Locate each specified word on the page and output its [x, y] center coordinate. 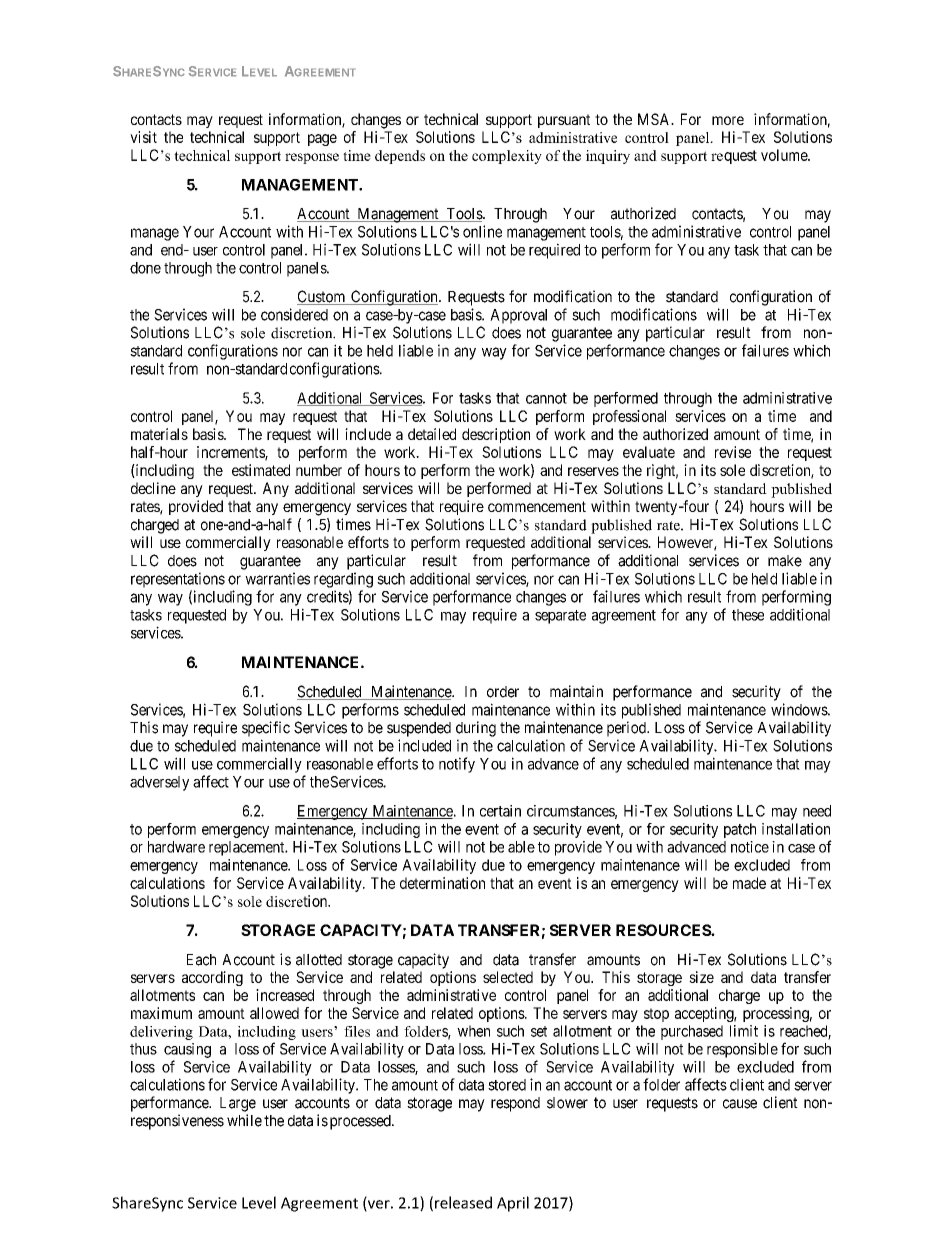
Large [238, 1104]
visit [143, 137]
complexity [507, 157]
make [785, 561]
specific [266, 729]
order [503, 692]
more [728, 120]
